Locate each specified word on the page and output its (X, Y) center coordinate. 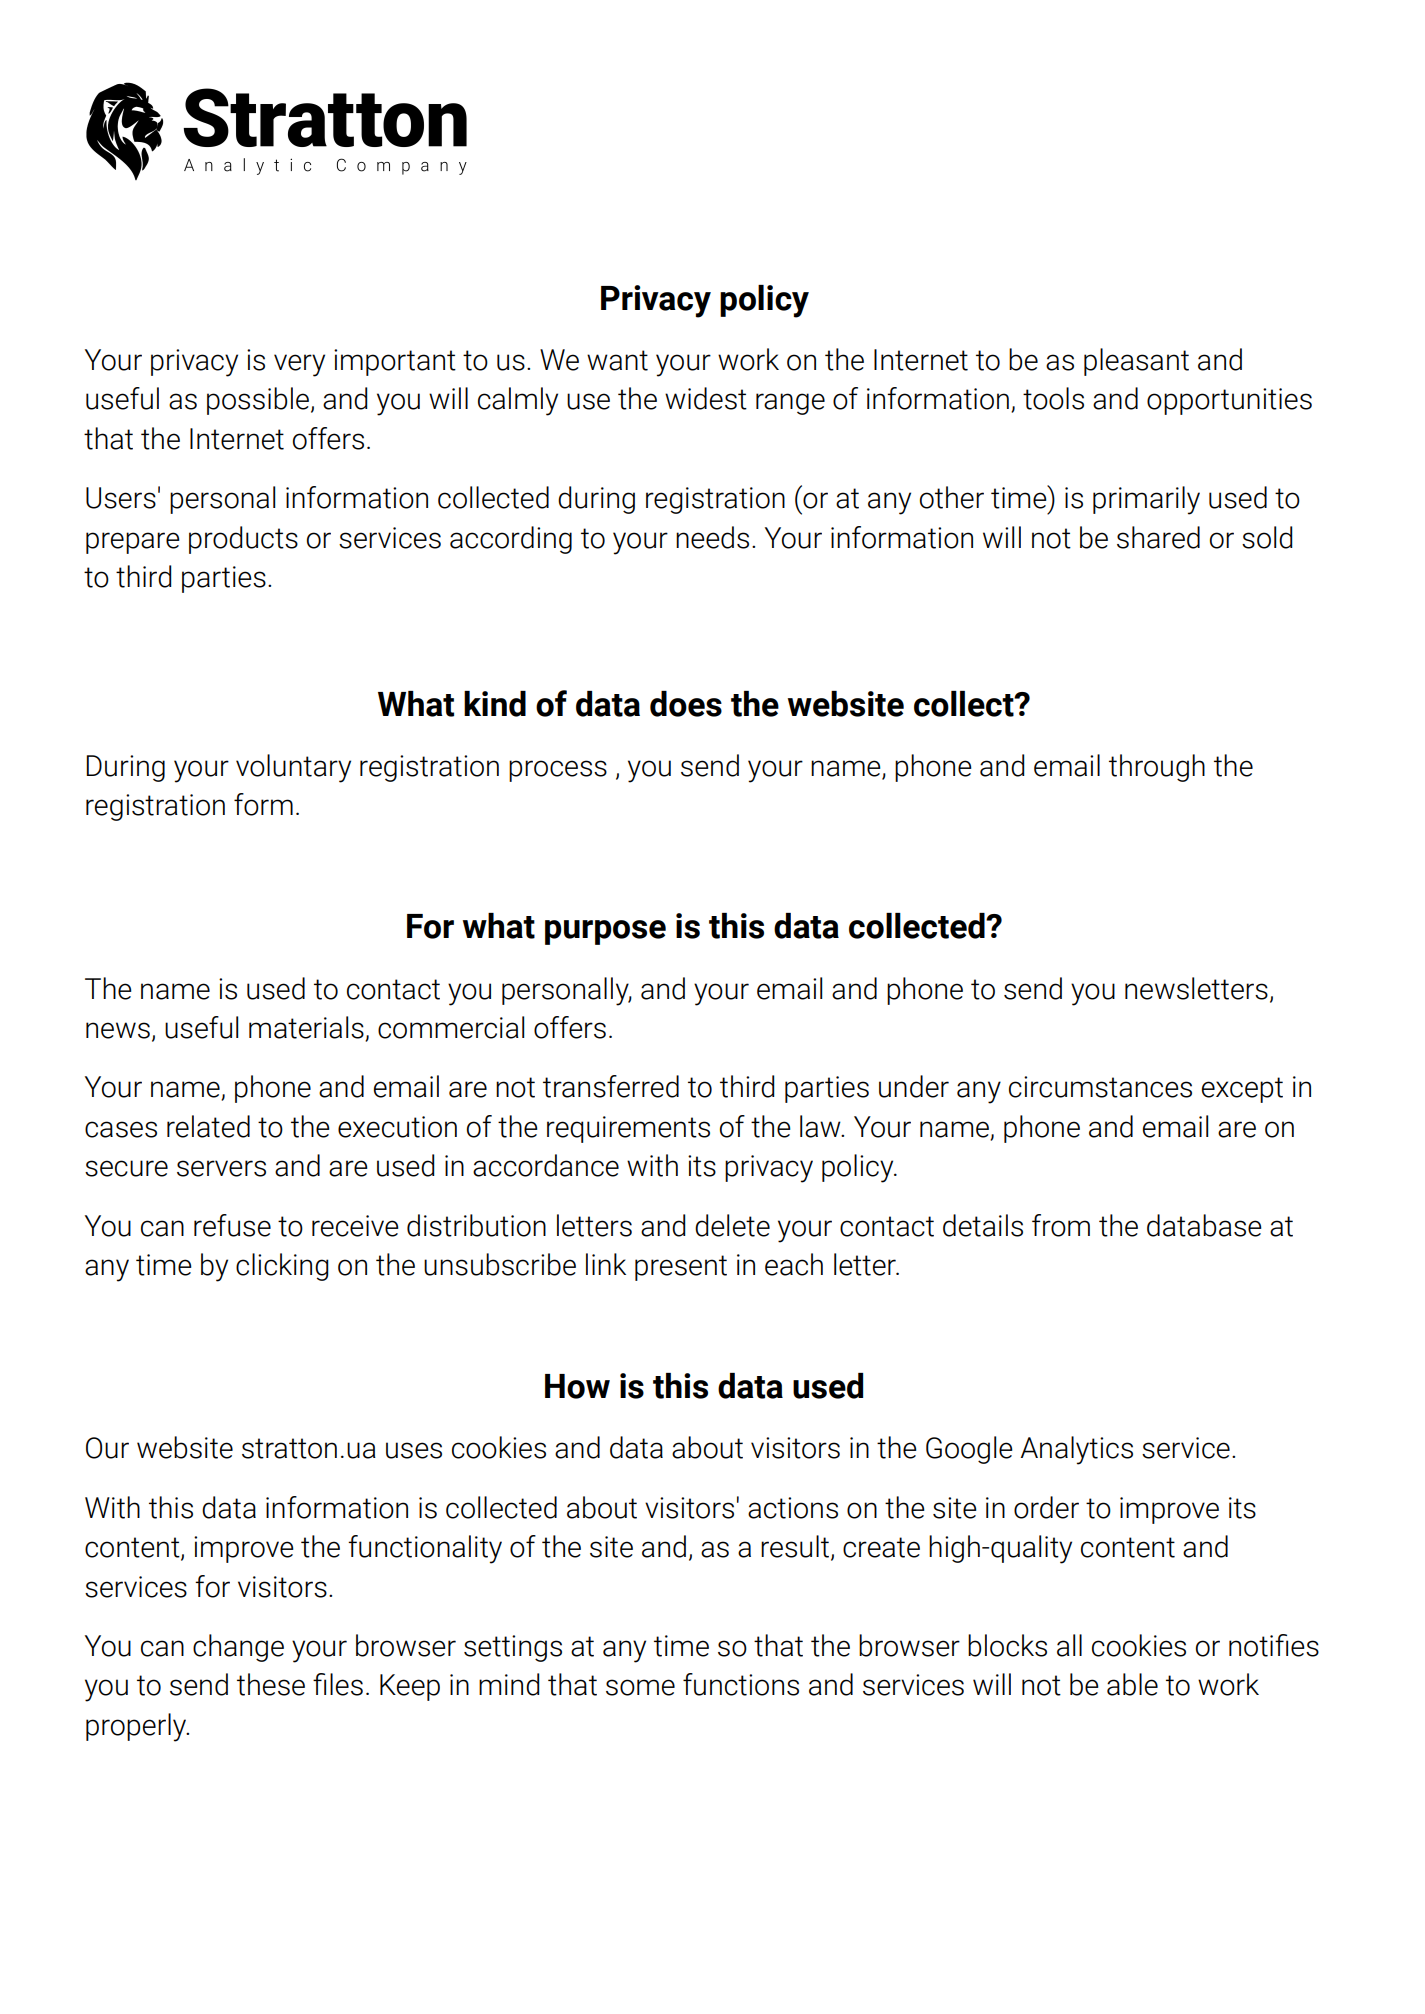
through (1157, 768)
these (271, 1684)
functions (741, 1684)
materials (307, 1028)
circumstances (1100, 1087)
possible (258, 401)
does (686, 704)
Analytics (1077, 1450)
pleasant (1136, 362)
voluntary (293, 768)
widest (706, 398)
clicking (282, 1267)
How (577, 1386)
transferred (611, 1086)
